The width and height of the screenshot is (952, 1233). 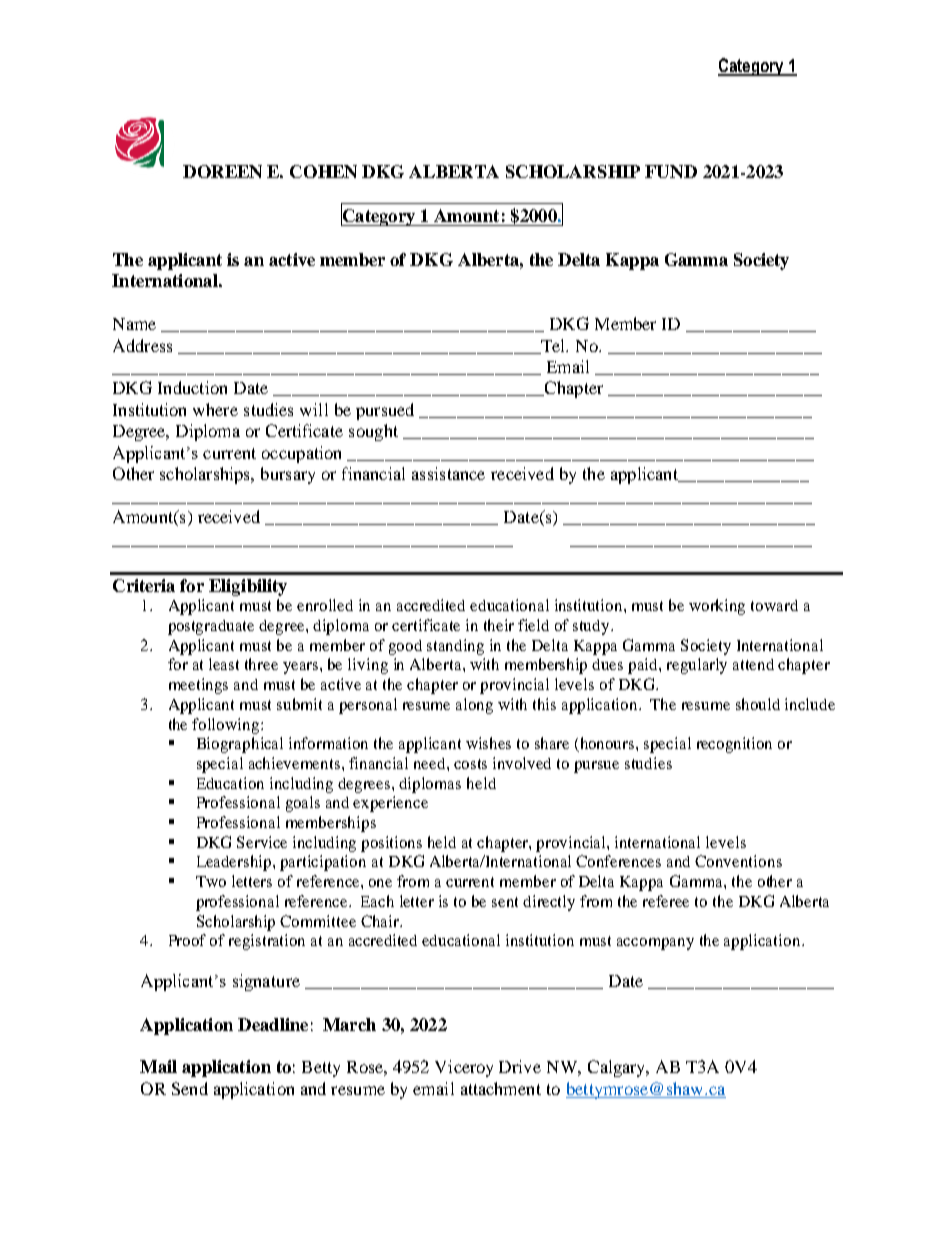 What do you see at coordinates (671, 171) in the screenshot?
I see `FUND` at bounding box center [671, 171].
